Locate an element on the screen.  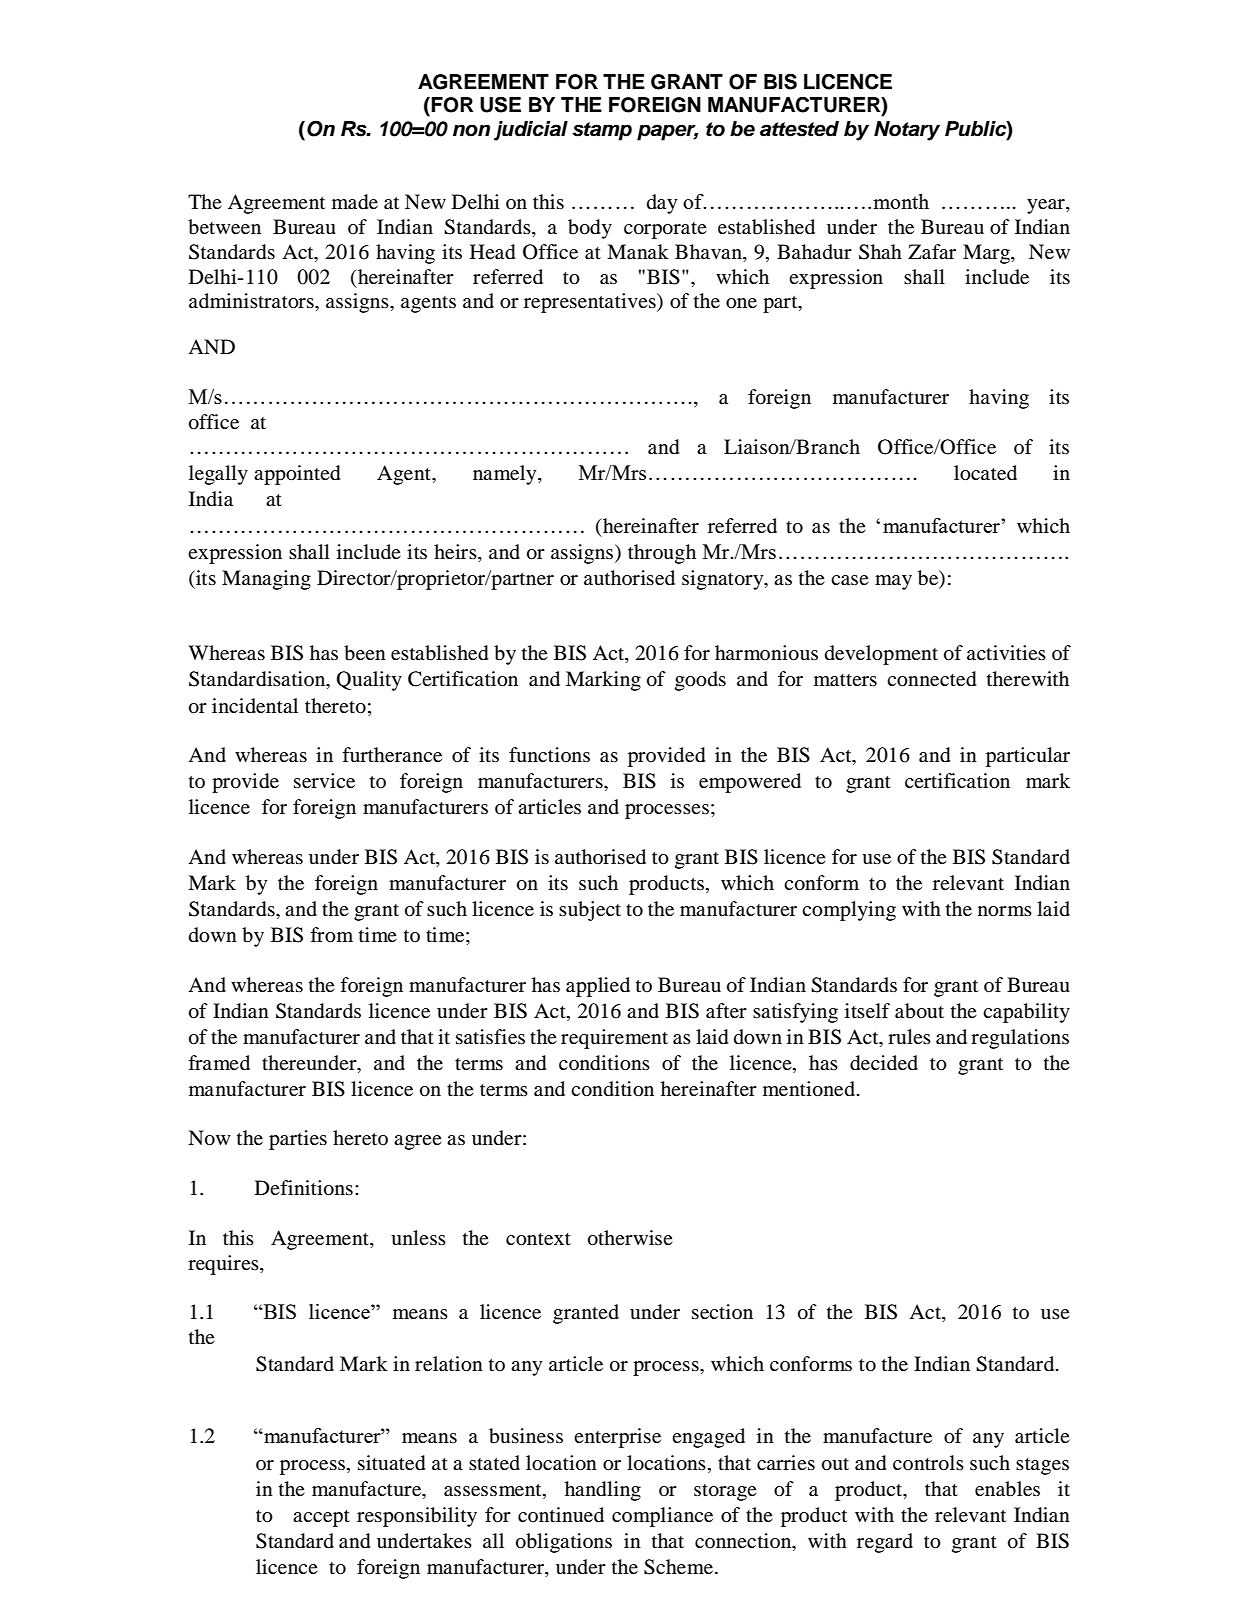
located is located at coordinates (985, 473).
